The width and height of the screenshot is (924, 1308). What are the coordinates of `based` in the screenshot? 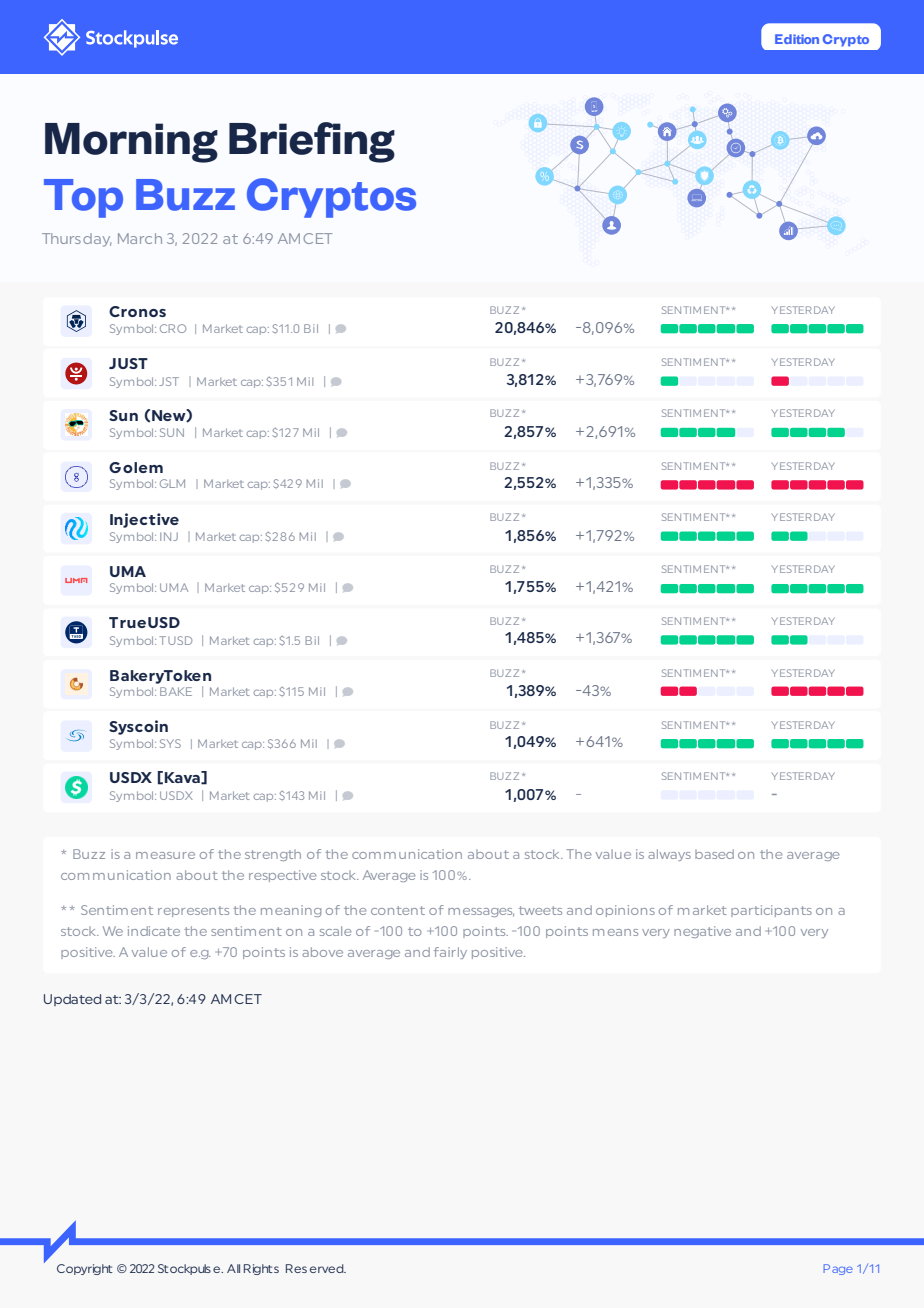 It's located at (714, 854).
